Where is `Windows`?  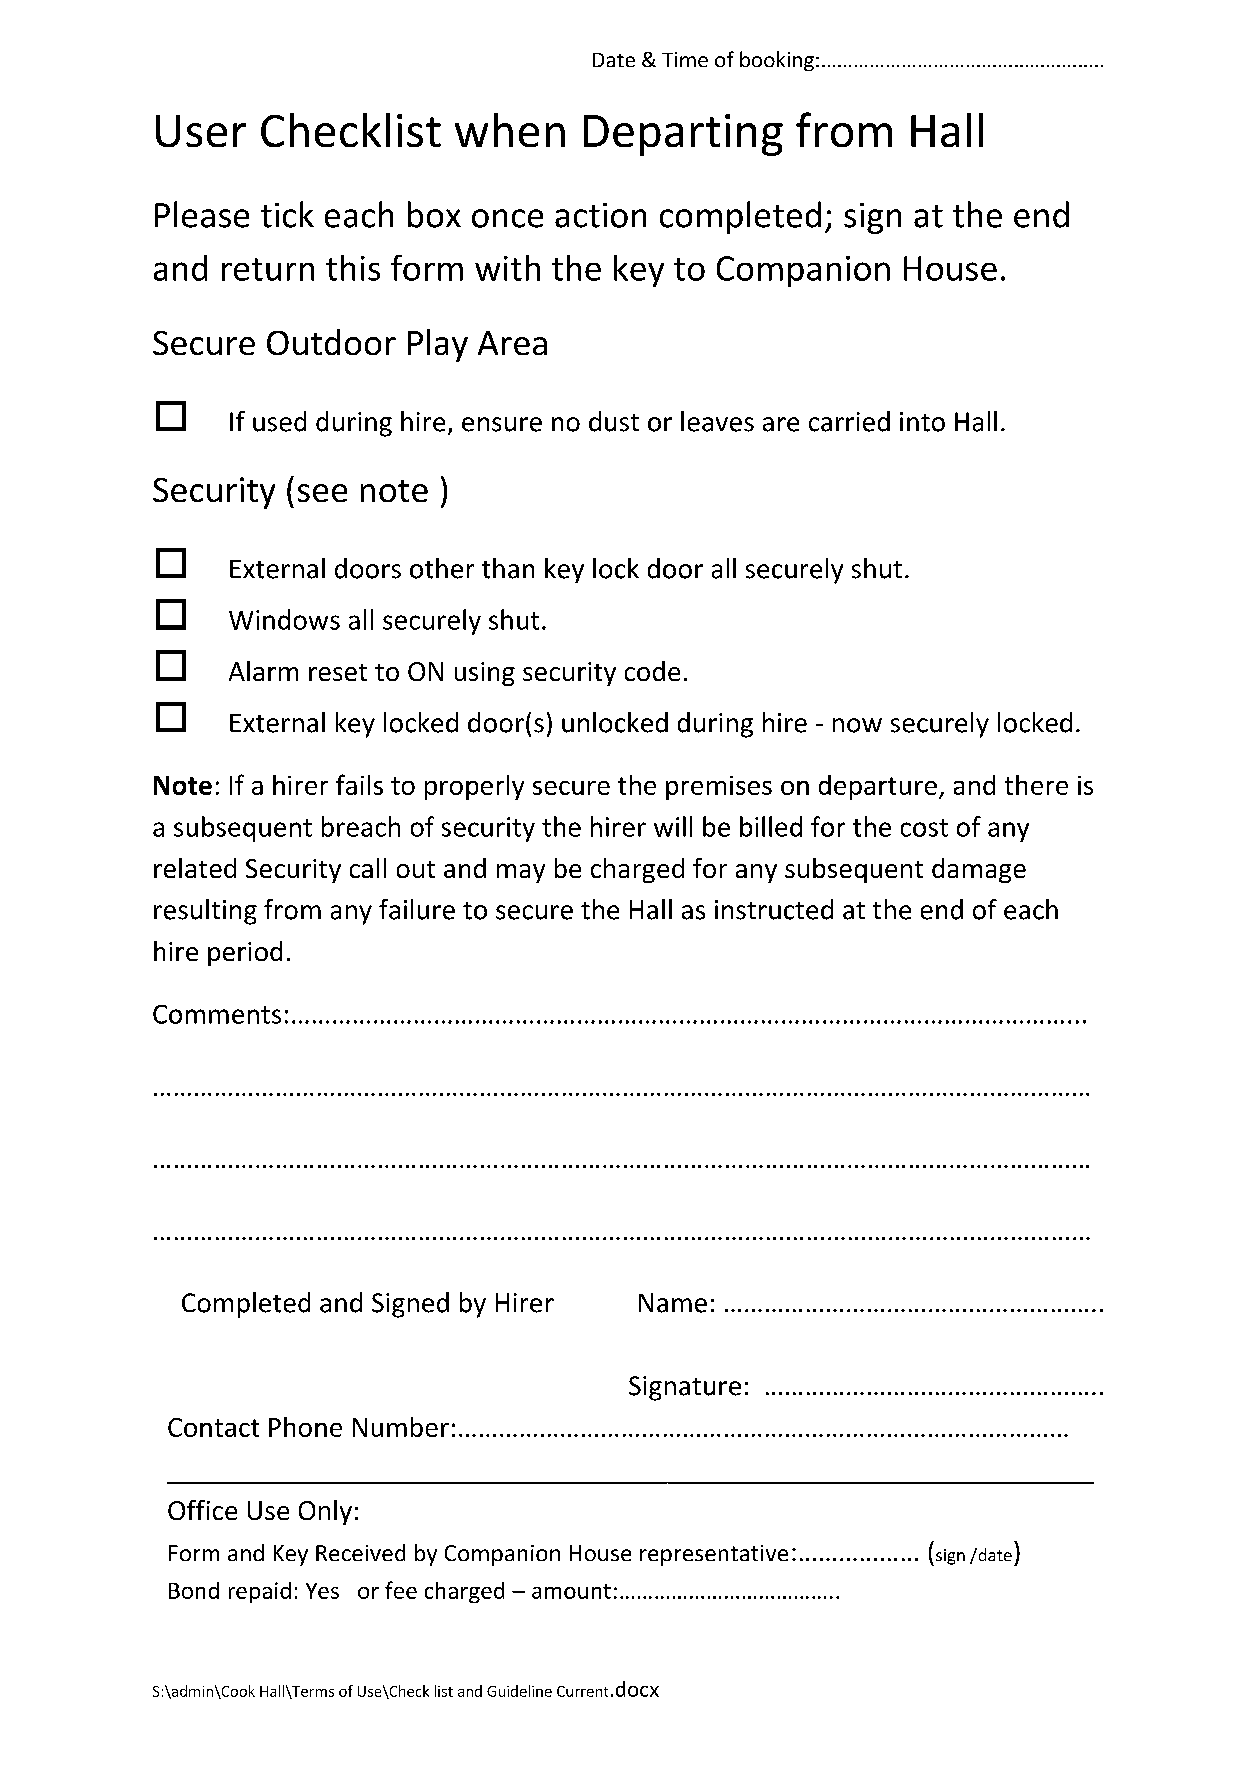
Windows is located at coordinates (284, 619).
